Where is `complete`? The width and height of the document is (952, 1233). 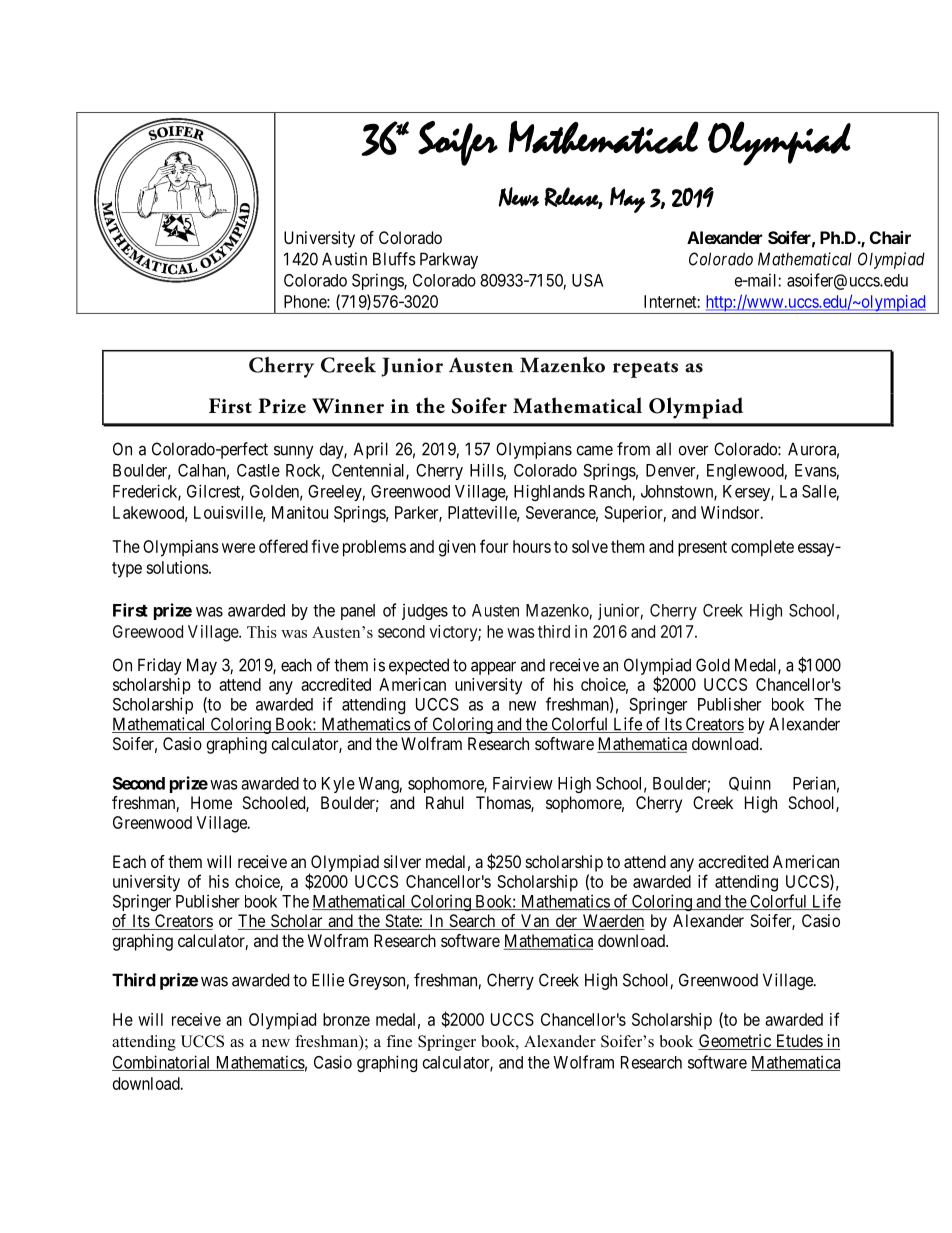
complete is located at coordinates (762, 548).
